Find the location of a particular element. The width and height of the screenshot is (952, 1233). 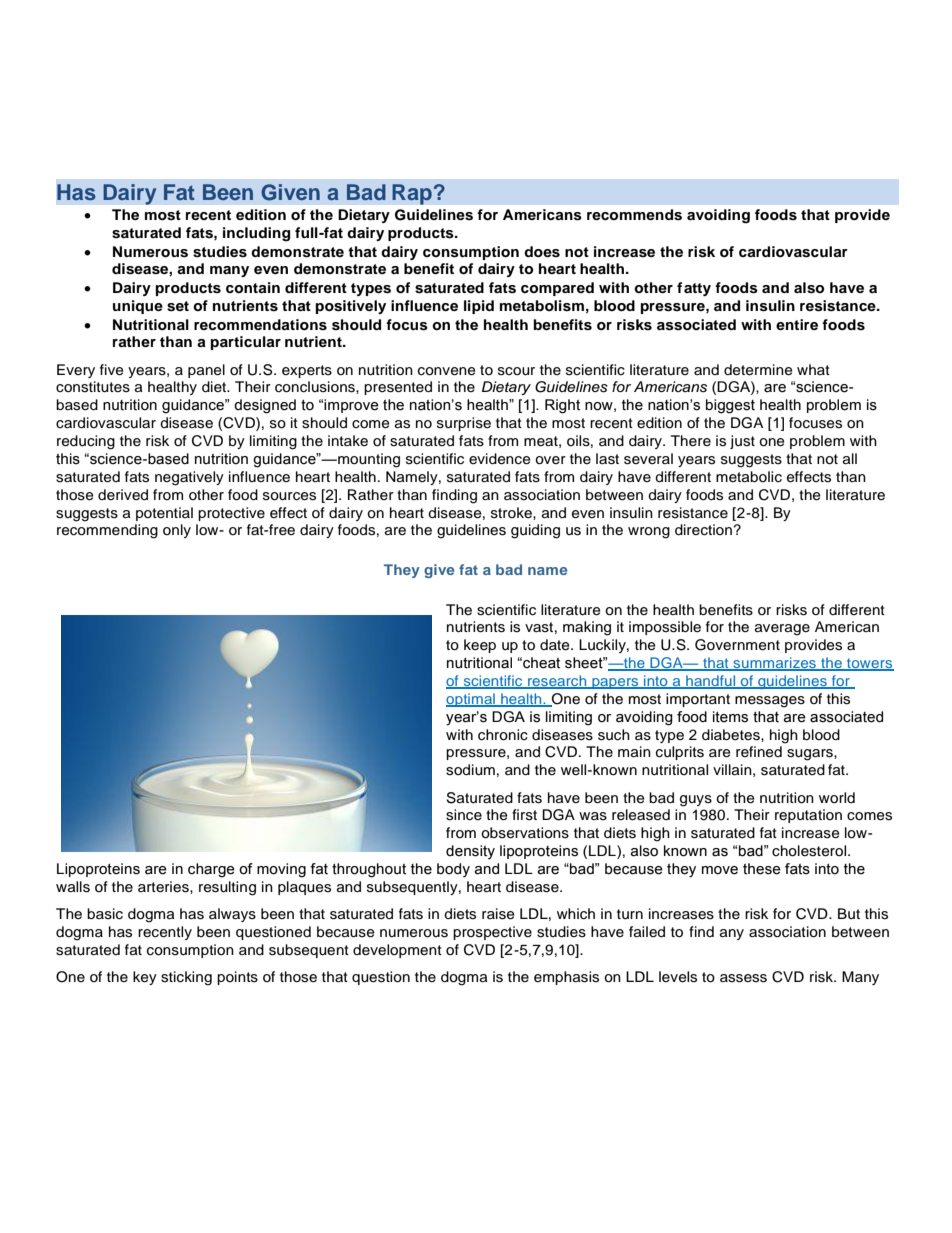

refined is located at coordinates (759, 752).
